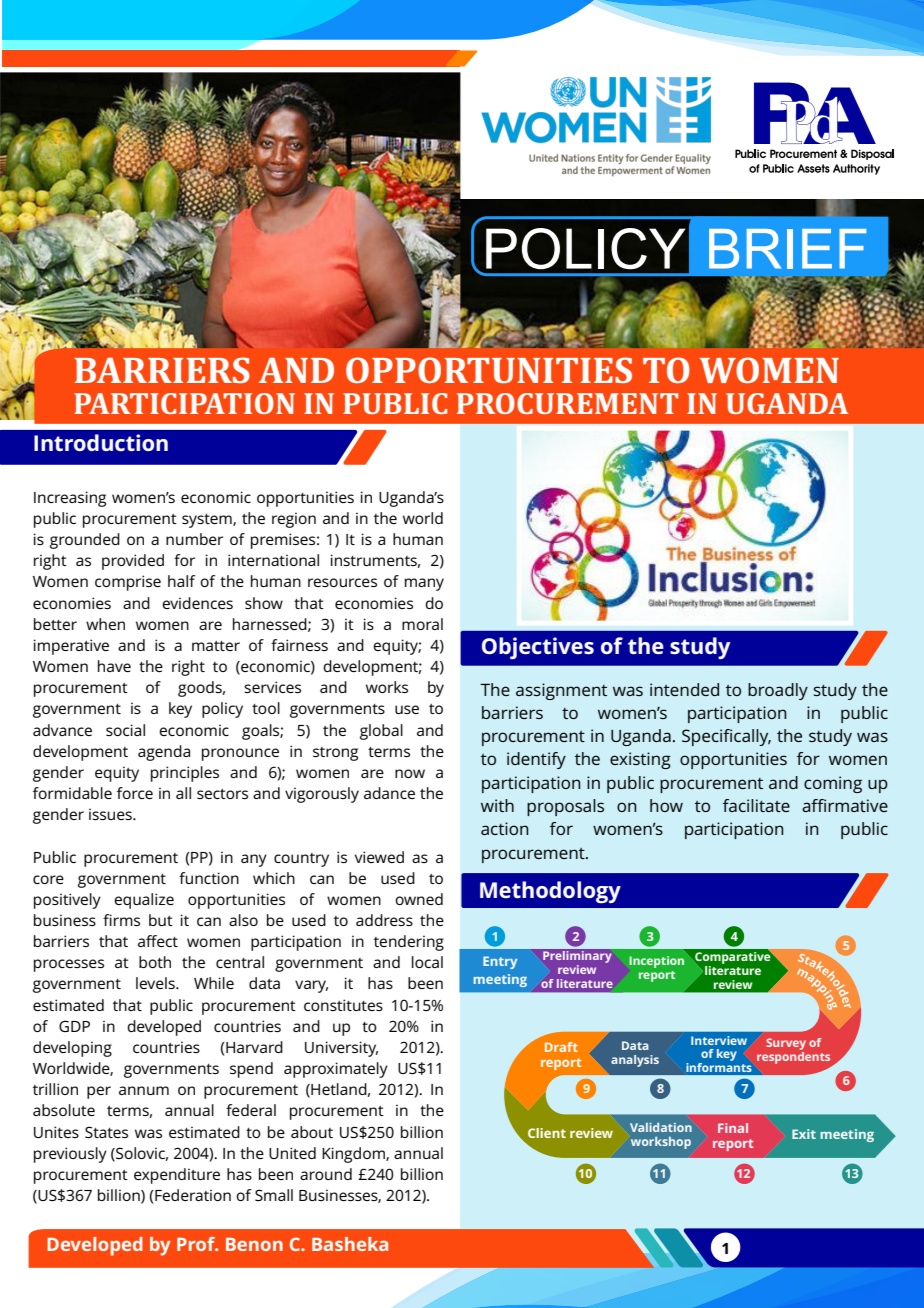 This image has width=924, height=1308. What do you see at coordinates (424, 584) in the image?
I see `many` at bounding box center [424, 584].
